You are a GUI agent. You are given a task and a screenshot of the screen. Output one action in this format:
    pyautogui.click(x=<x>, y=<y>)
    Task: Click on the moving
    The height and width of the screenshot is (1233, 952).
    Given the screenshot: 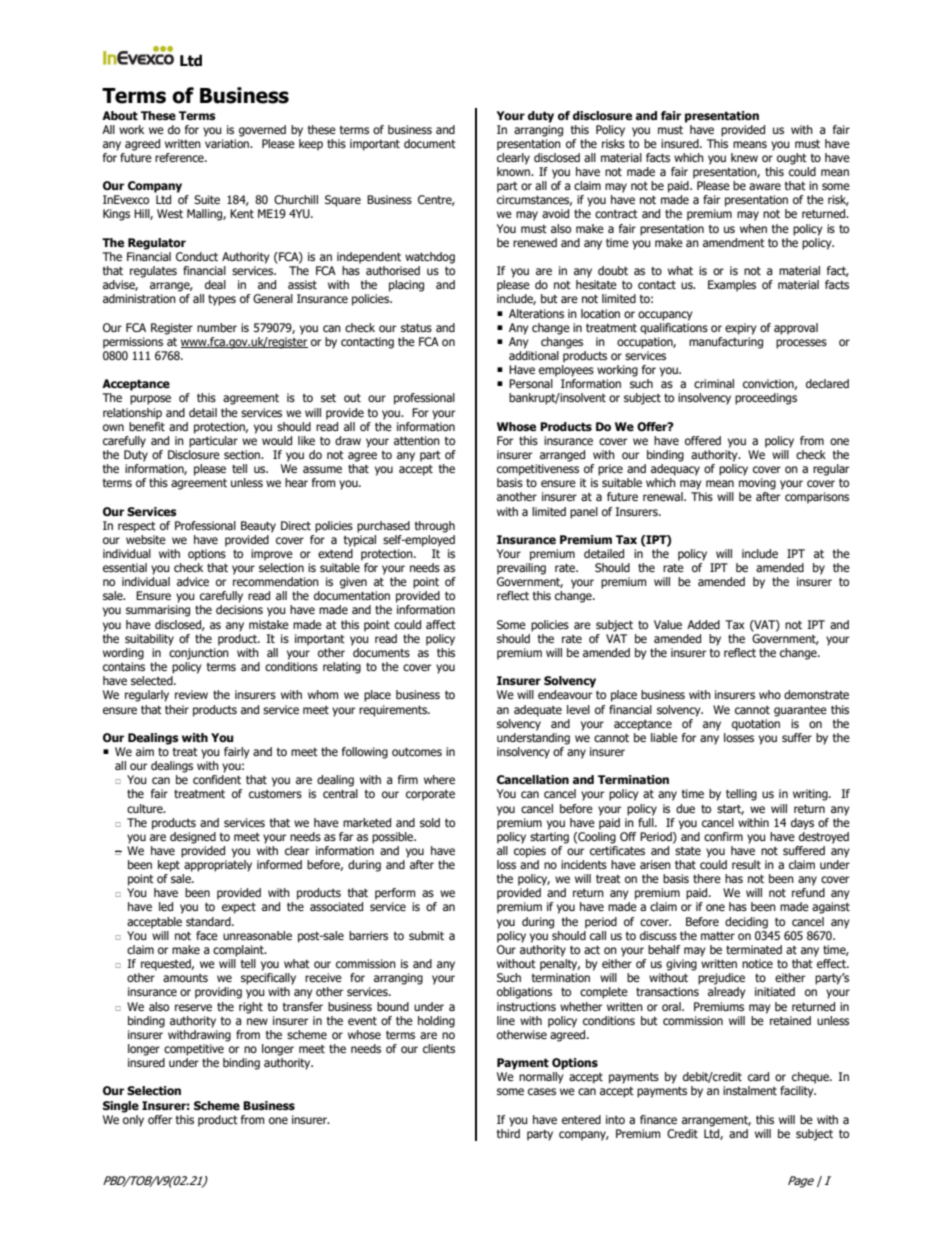 What is the action you would take?
    pyautogui.click(x=757, y=484)
